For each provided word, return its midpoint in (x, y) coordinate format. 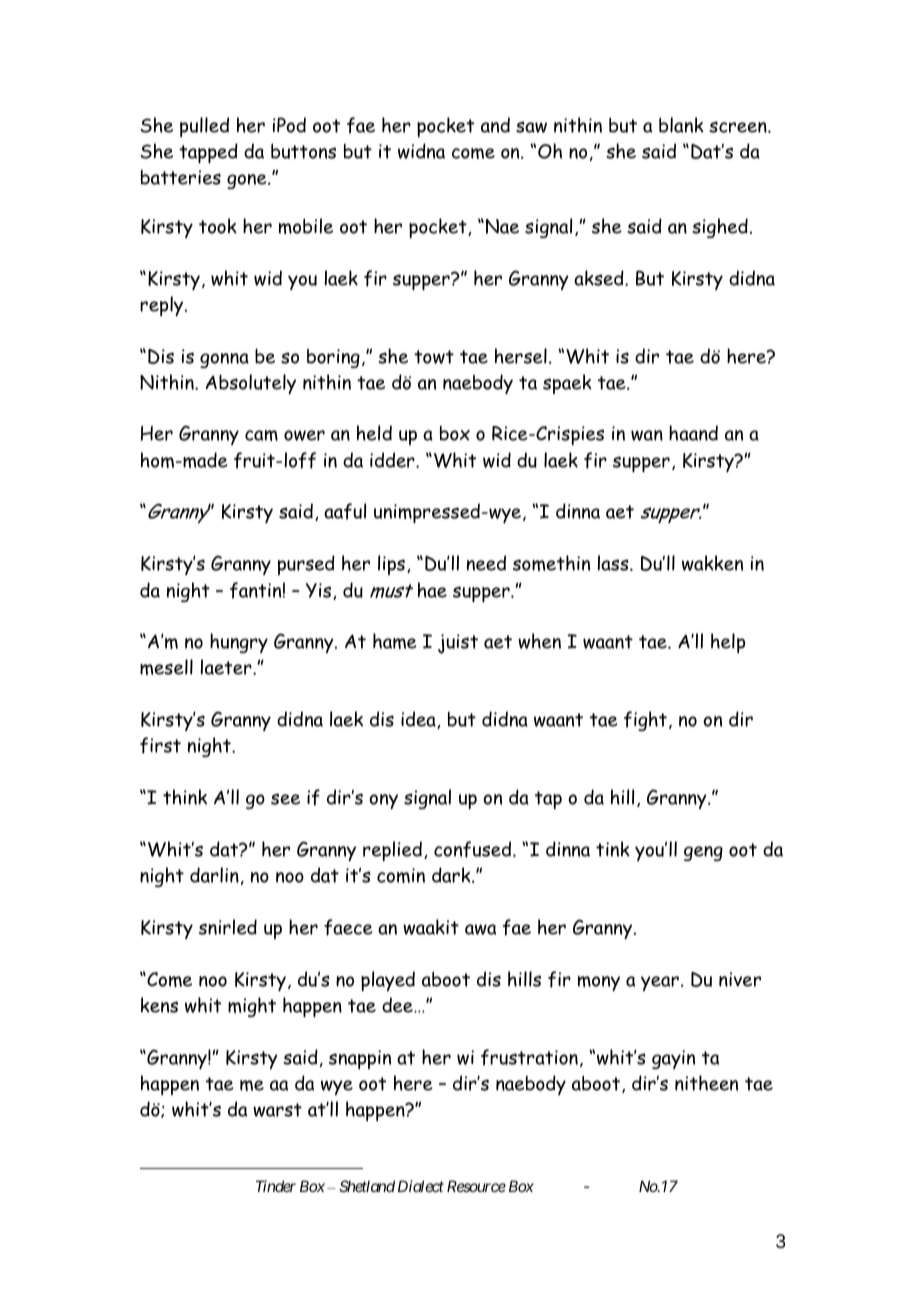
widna (421, 151)
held (374, 433)
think (185, 797)
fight (645, 721)
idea (419, 720)
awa (480, 929)
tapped (208, 153)
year (661, 983)
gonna (224, 360)
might (252, 1007)
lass (614, 563)
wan (647, 435)
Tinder (276, 1186)
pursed (306, 565)
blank (681, 125)
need (486, 563)
